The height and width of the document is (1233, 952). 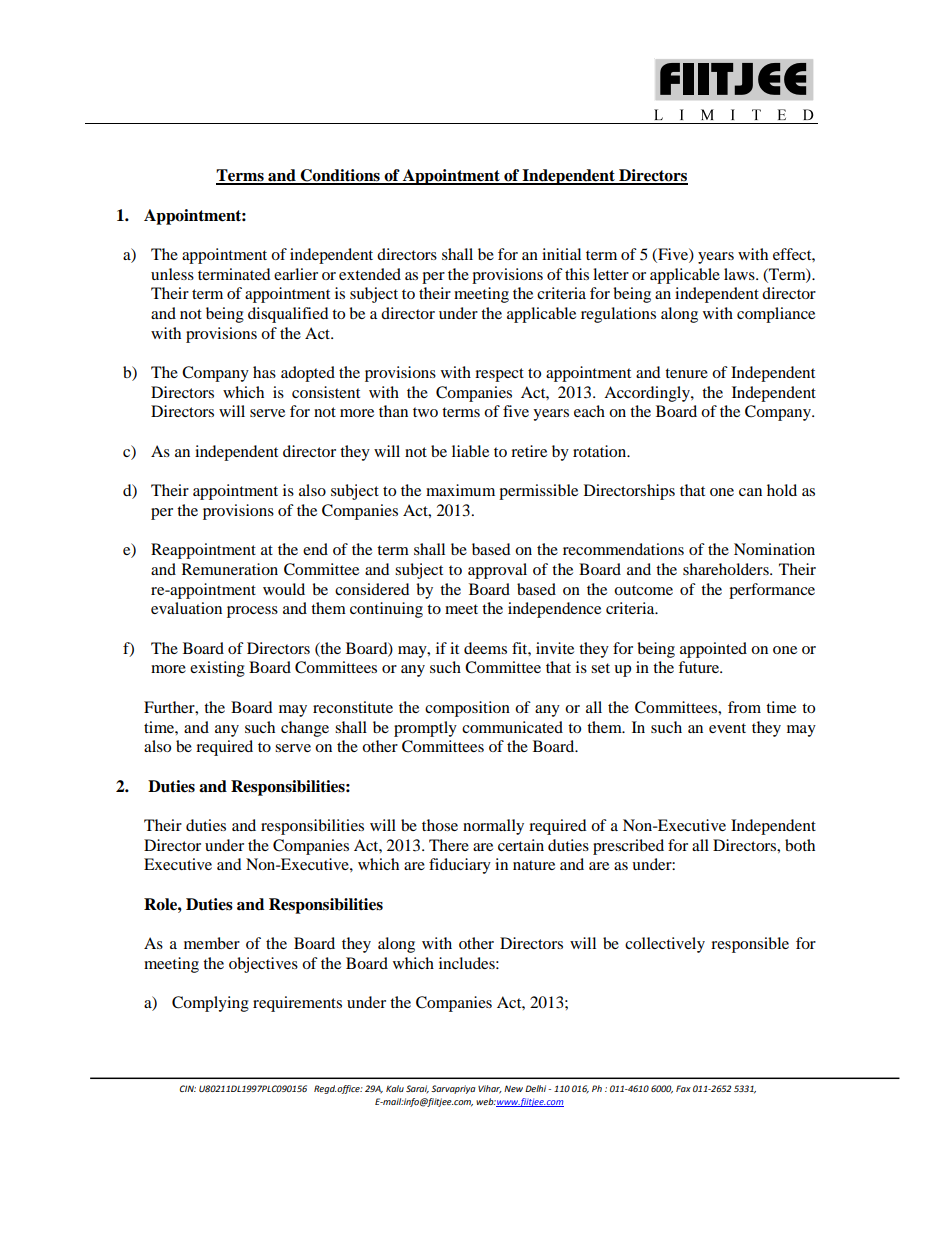 I want to click on Complying, so click(x=210, y=1004).
